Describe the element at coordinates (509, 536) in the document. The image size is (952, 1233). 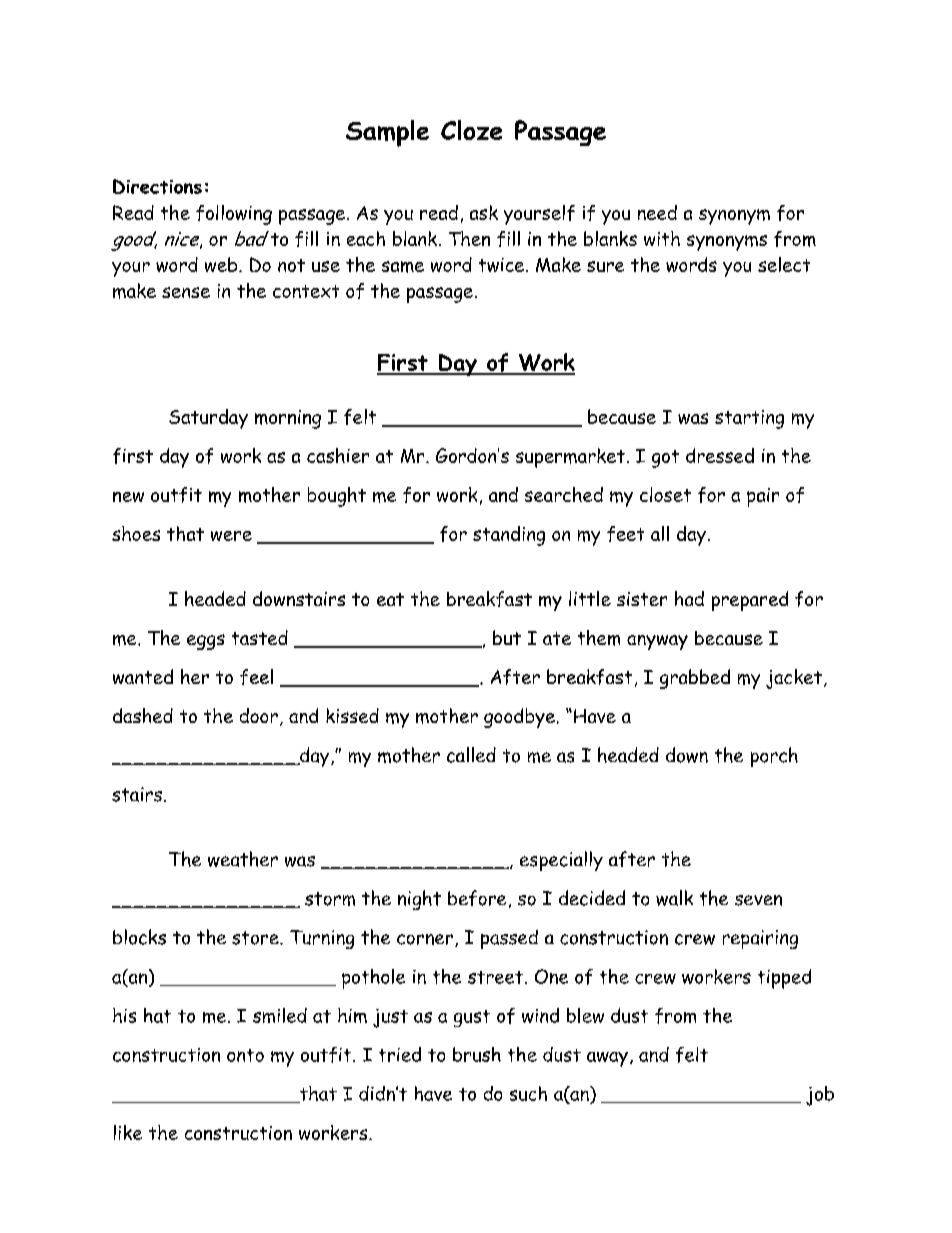
I see `standing` at that location.
